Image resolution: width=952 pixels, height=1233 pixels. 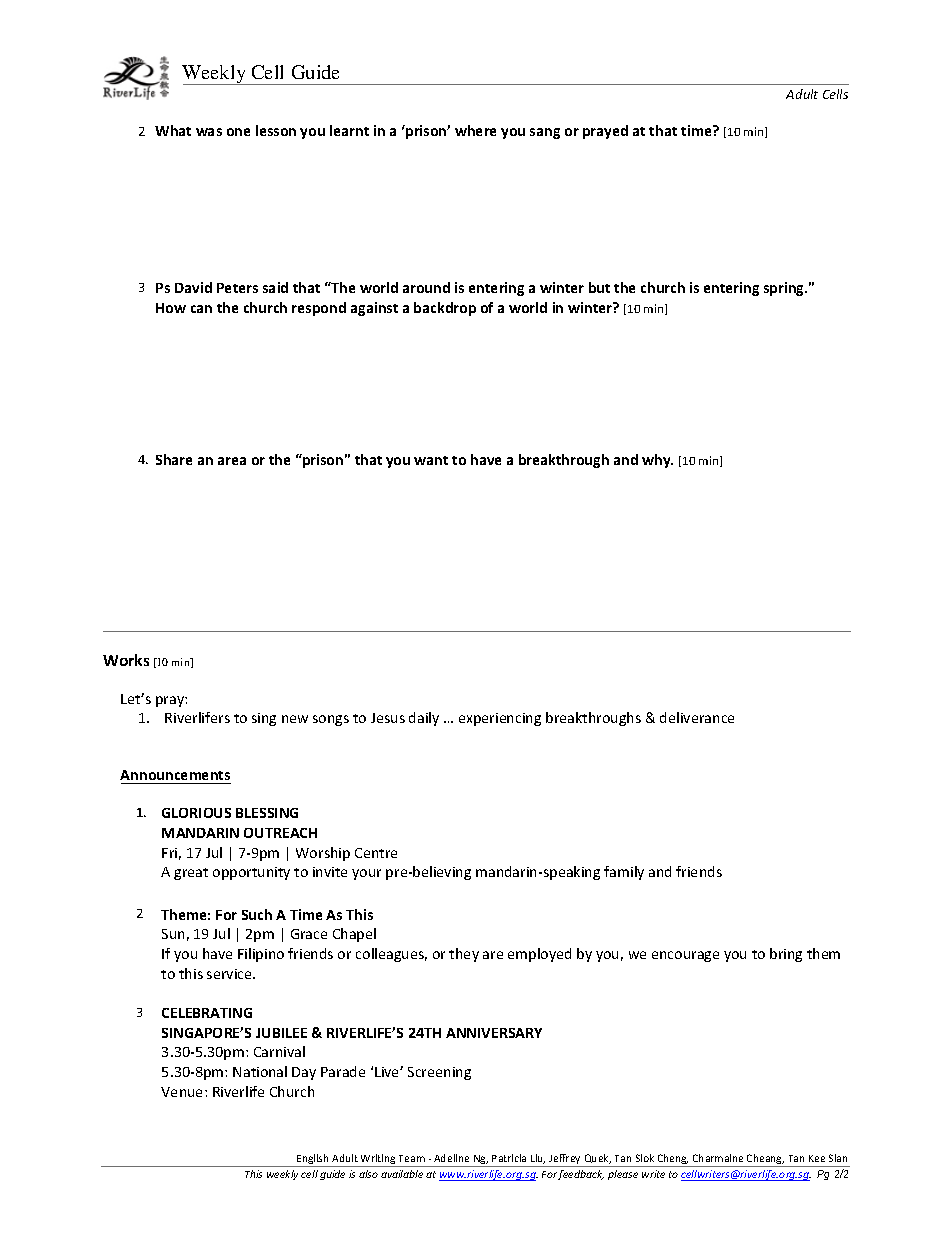 I want to click on English, so click(x=313, y=1160).
